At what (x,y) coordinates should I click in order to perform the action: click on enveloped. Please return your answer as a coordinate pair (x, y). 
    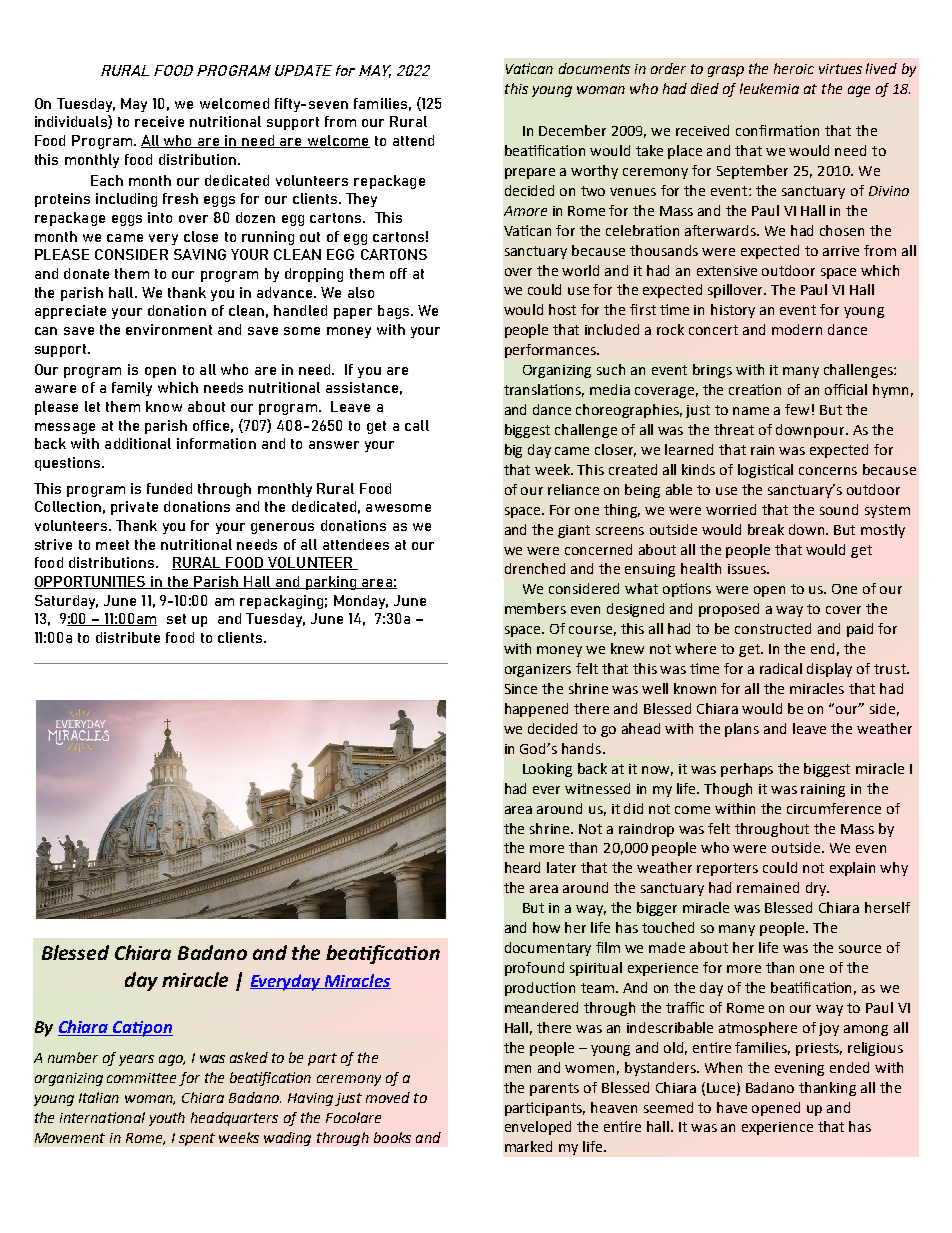
    Looking at the image, I should click on (538, 1128).
